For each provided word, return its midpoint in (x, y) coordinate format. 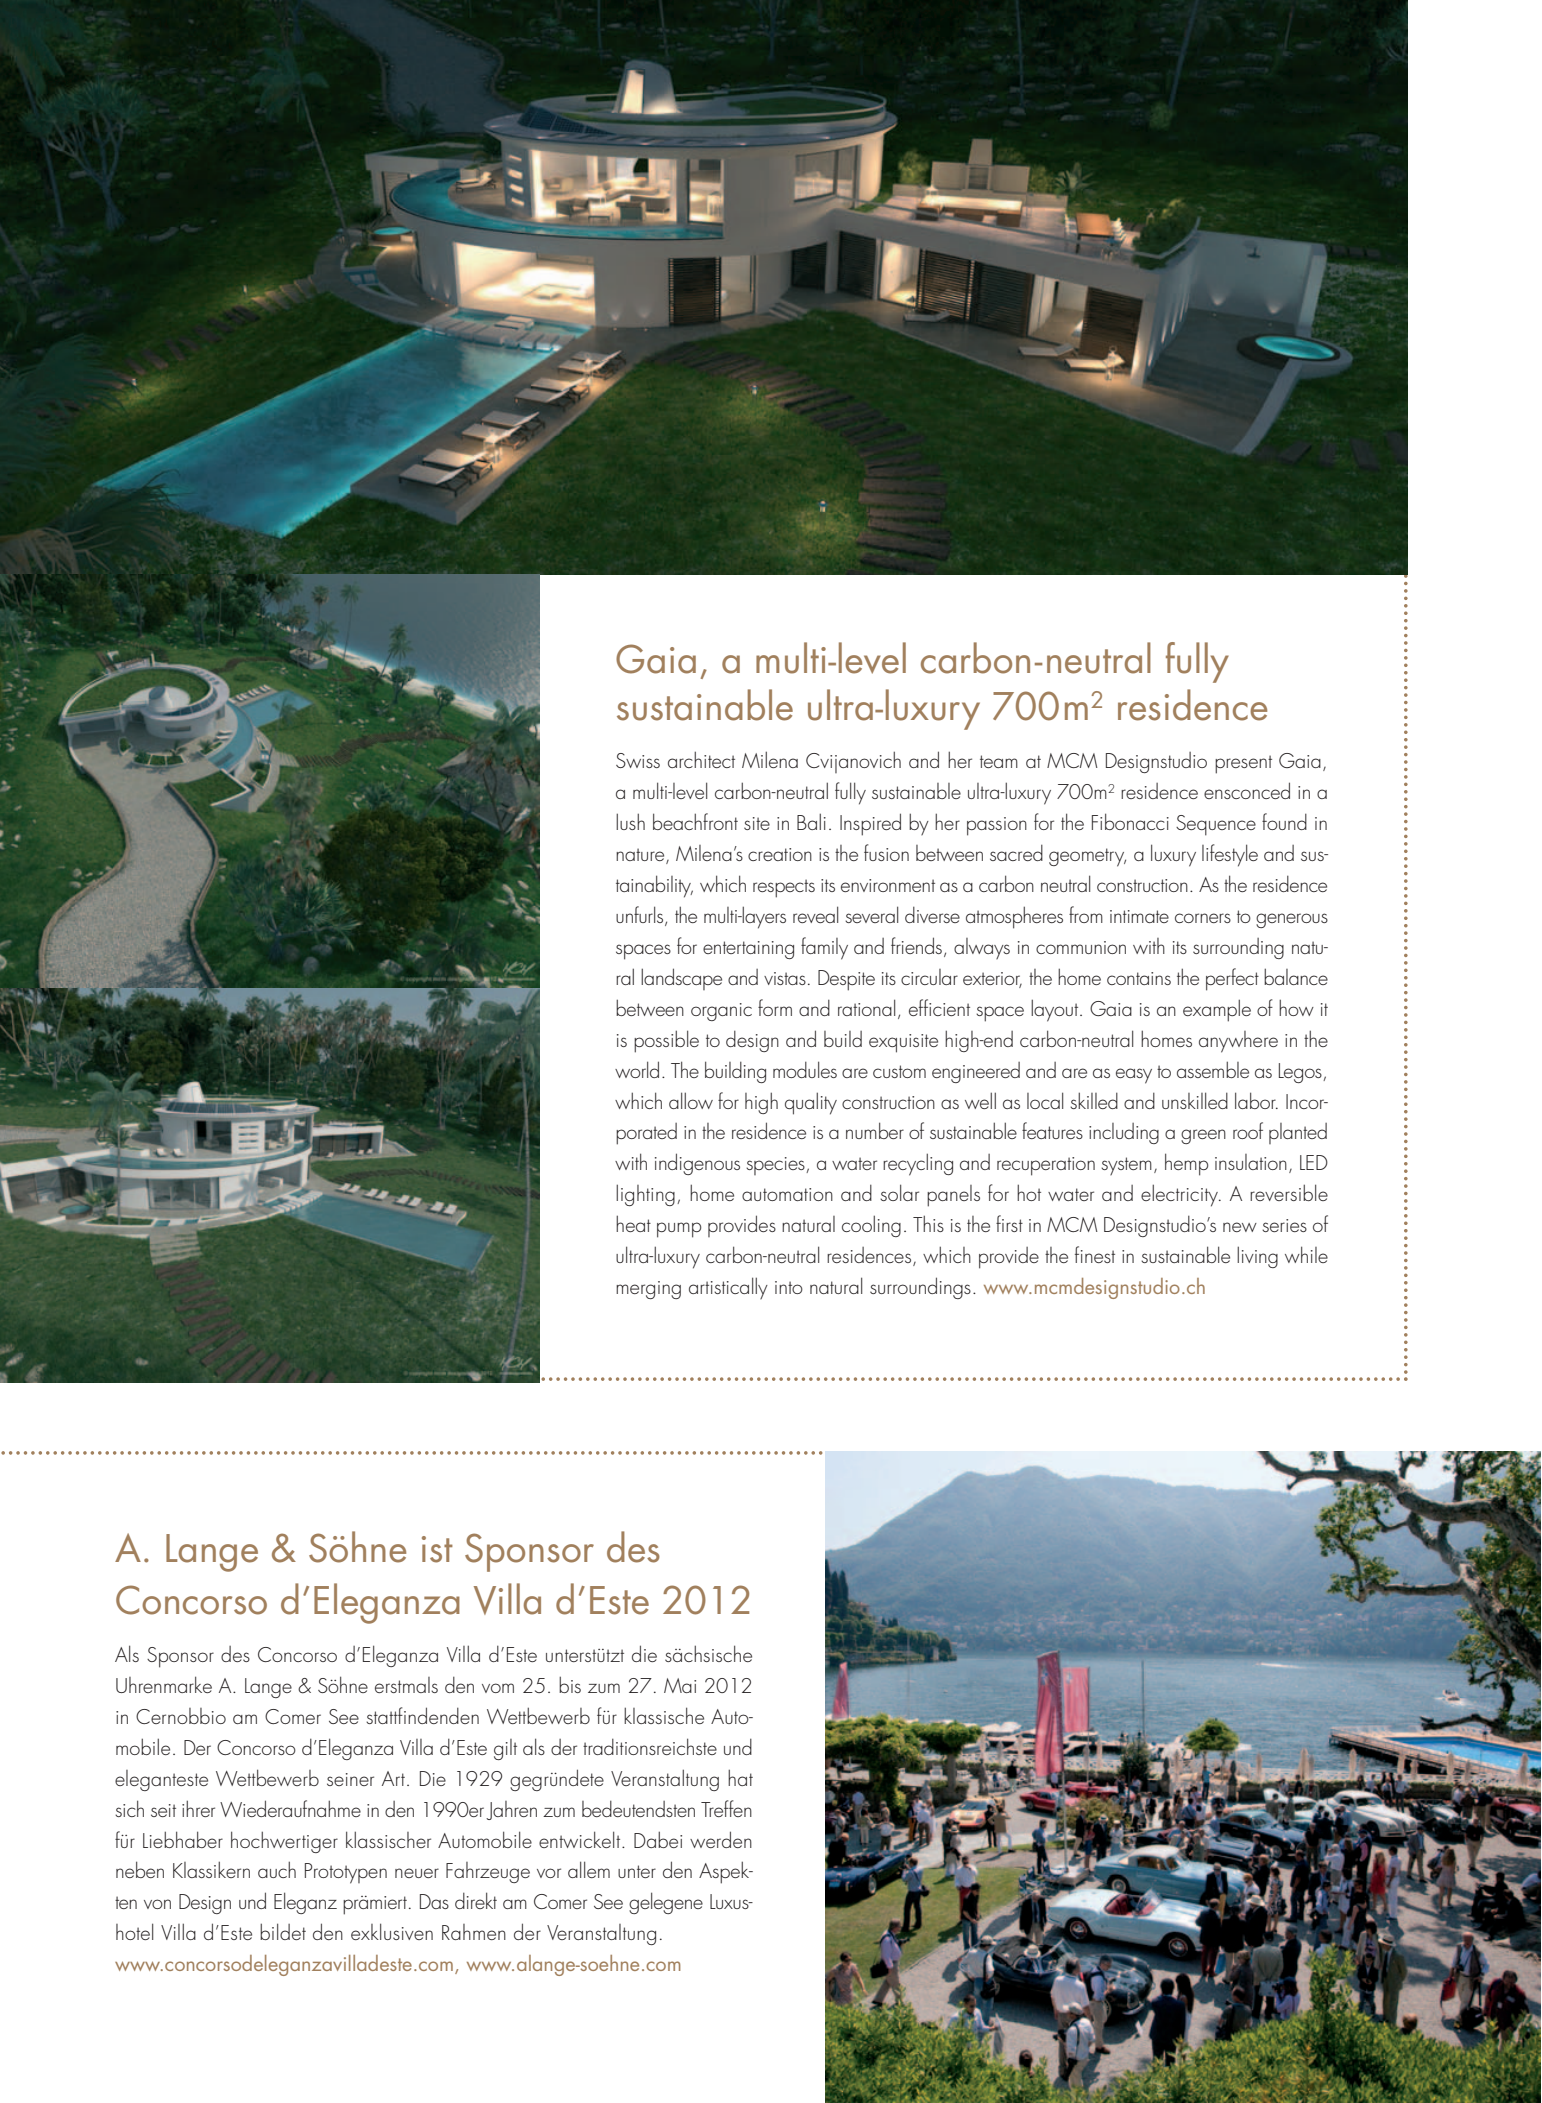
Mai (680, 1685)
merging (648, 1290)
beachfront (695, 821)
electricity (1181, 1195)
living (1257, 1257)
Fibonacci (1130, 821)
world (637, 1069)
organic (721, 1012)
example (1217, 1010)
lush (630, 821)
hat (740, 1777)
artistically (728, 1288)
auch (277, 1869)
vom (498, 1688)
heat (633, 1223)
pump (679, 1230)
